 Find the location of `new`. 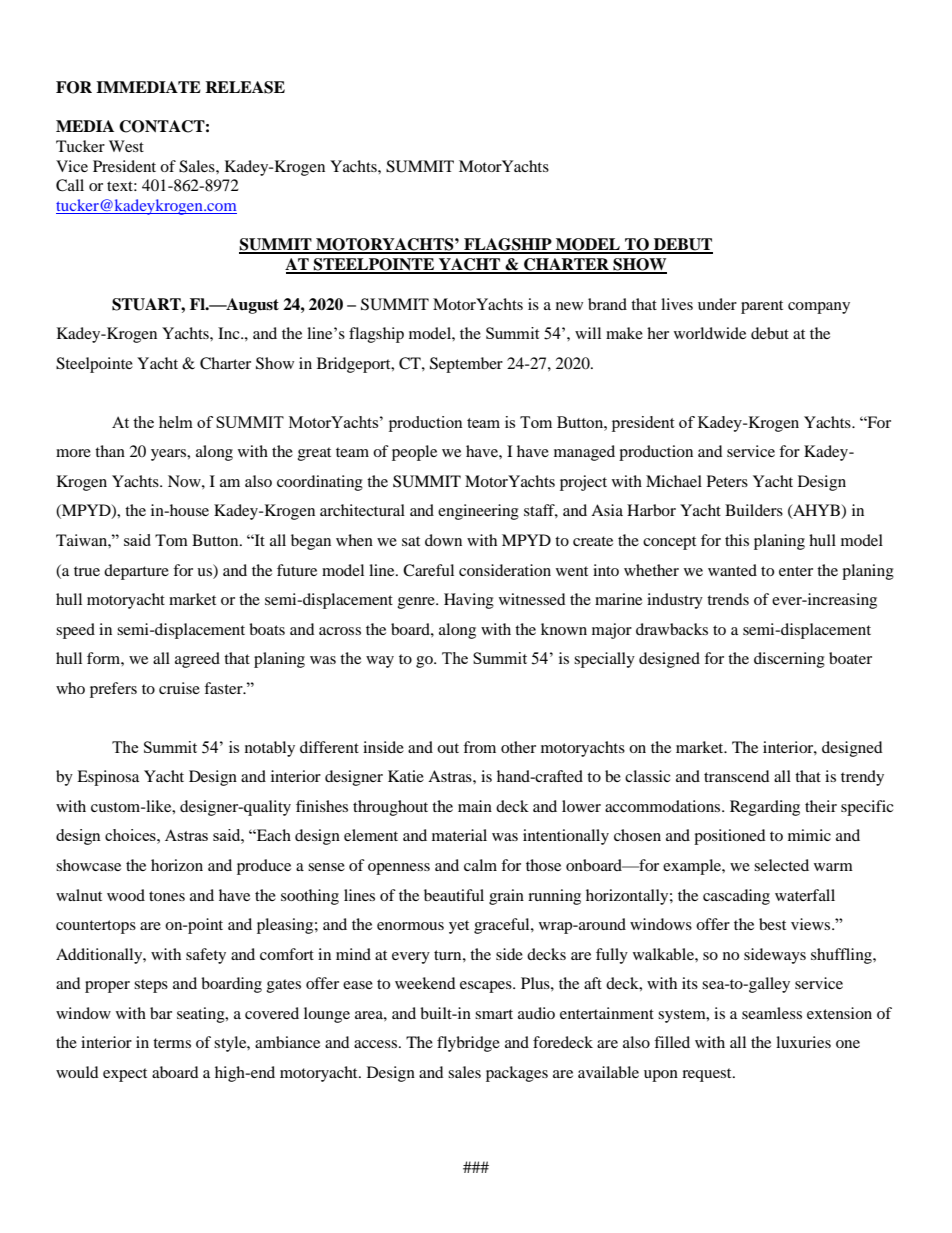

new is located at coordinates (569, 306).
